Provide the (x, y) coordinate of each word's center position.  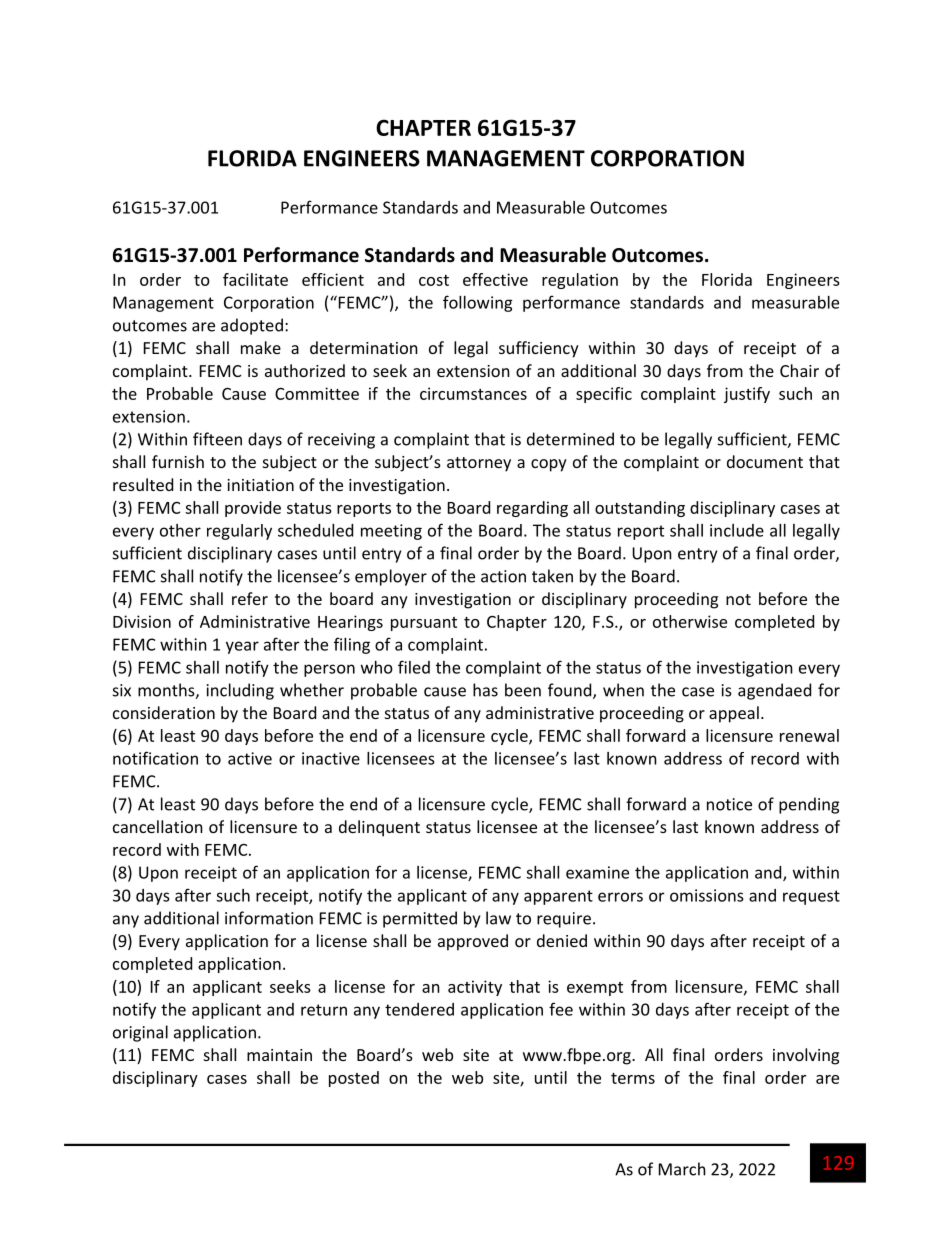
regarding (532, 509)
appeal (734, 714)
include (737, 530)
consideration (164, 712)
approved (473, 942)
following (478, 303)
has (485, 690)
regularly (239, 532)
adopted (252, 326)
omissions (707, 895)
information (269, 918)
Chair (799, 370)
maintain (279, 1055)
